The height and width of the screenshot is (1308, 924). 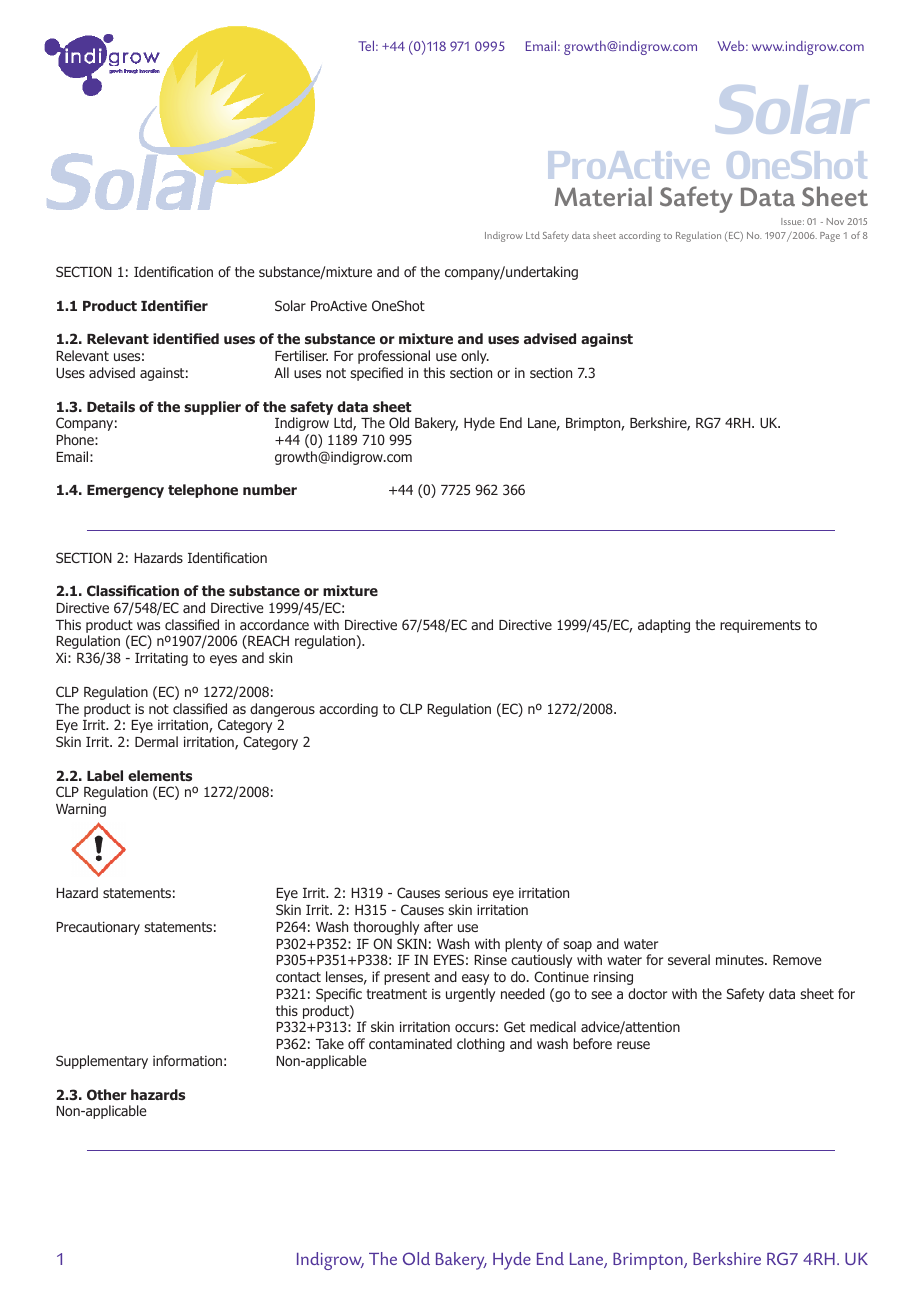 I want to click on minutes, so click(x=741, y=959).
